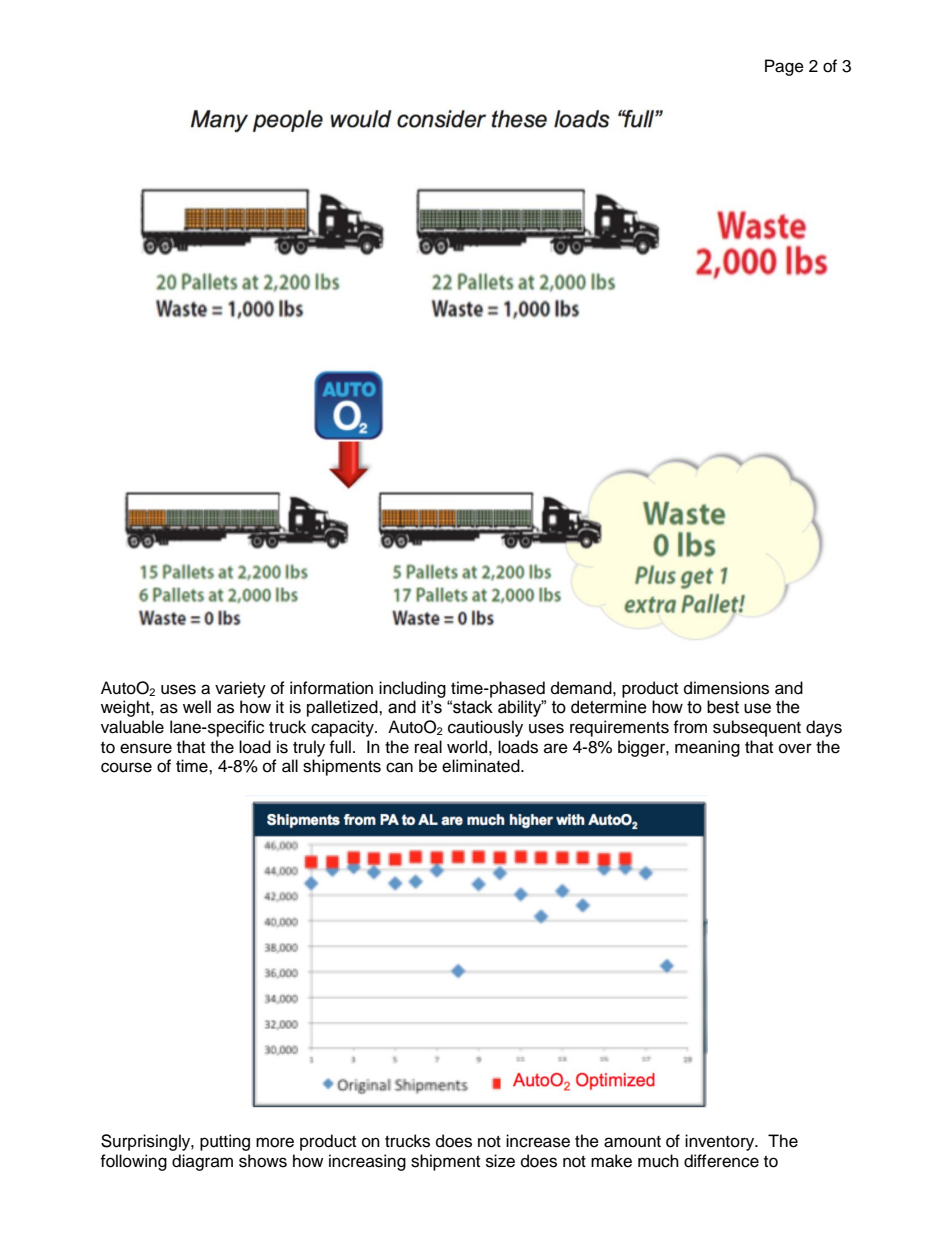 The height and width of the screenshot is (1233, 952). I want to click on putting, so click(225, 1142).
